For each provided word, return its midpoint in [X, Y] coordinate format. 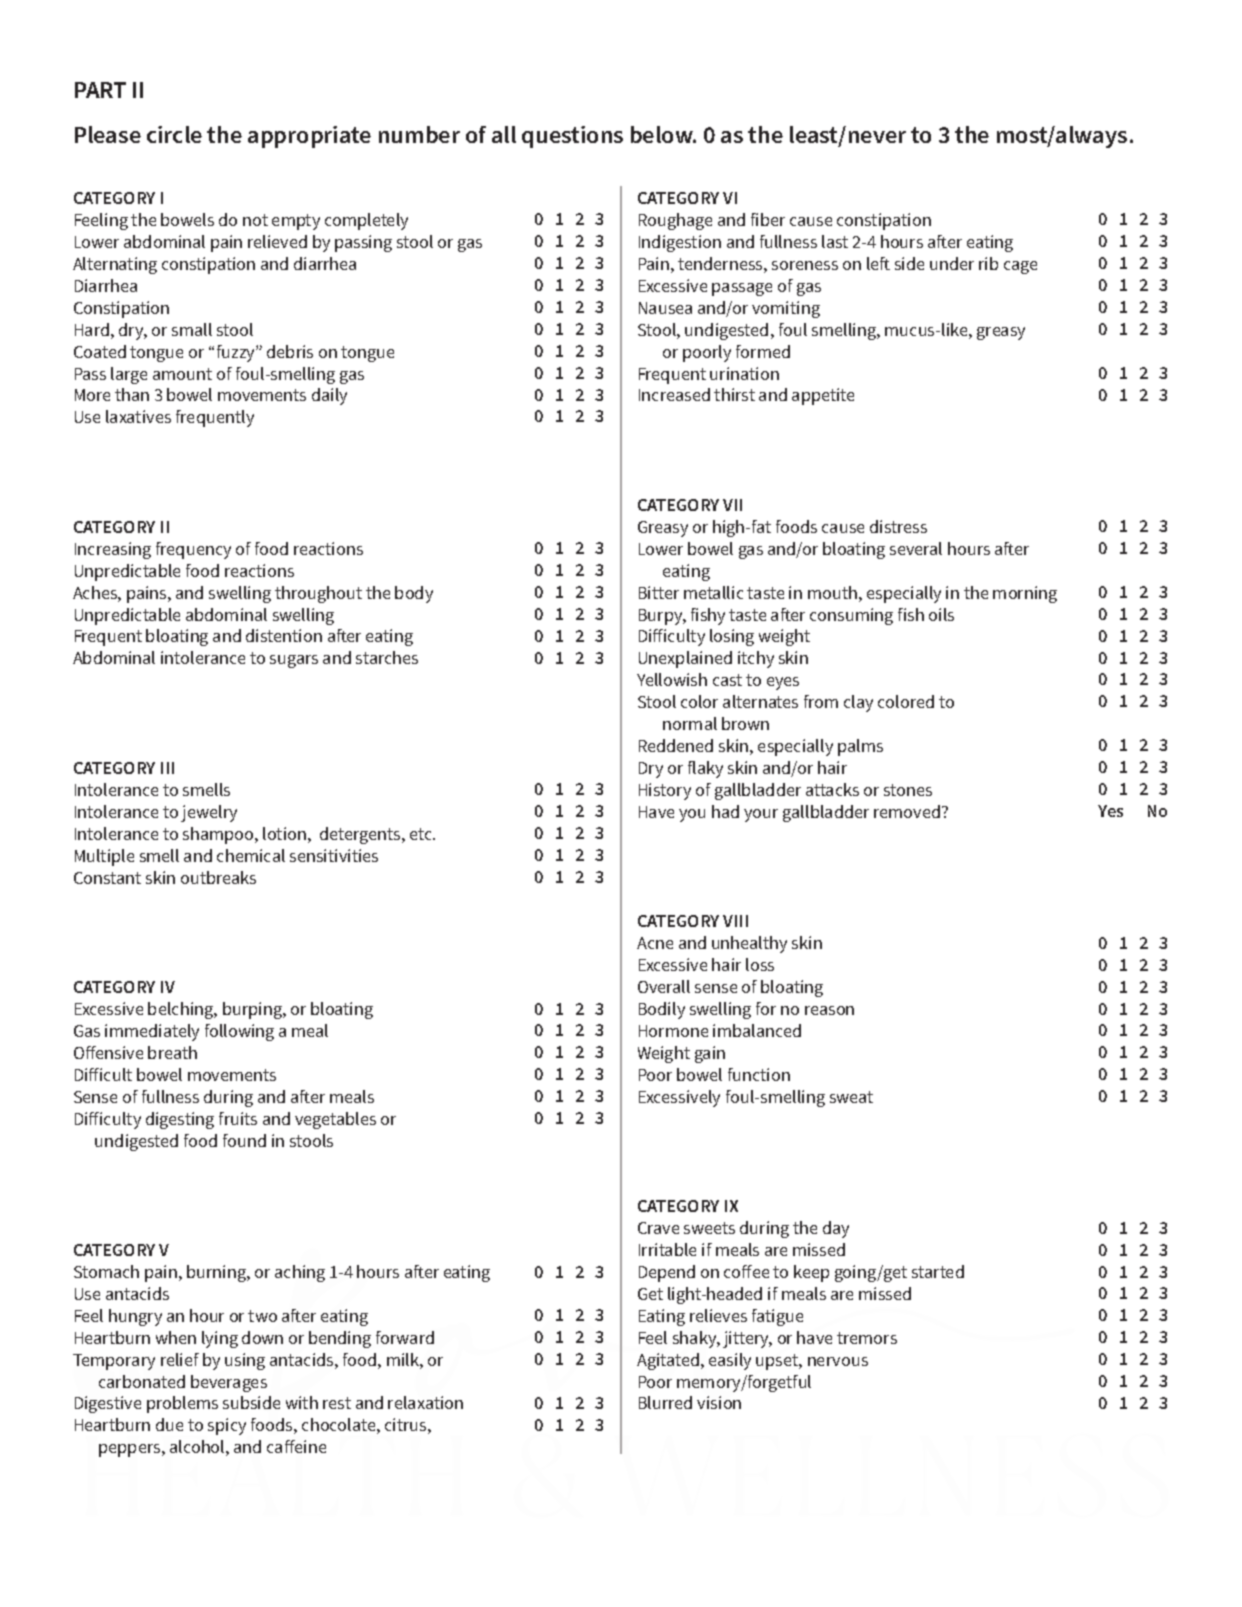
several [916, 548]
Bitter [659, 592]
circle [174, 134]
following [239, 1032]
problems [182, 1404]
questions [572, 137]
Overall [664, 986]
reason [829, 1010]
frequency [193, 550]
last [835, 241]
